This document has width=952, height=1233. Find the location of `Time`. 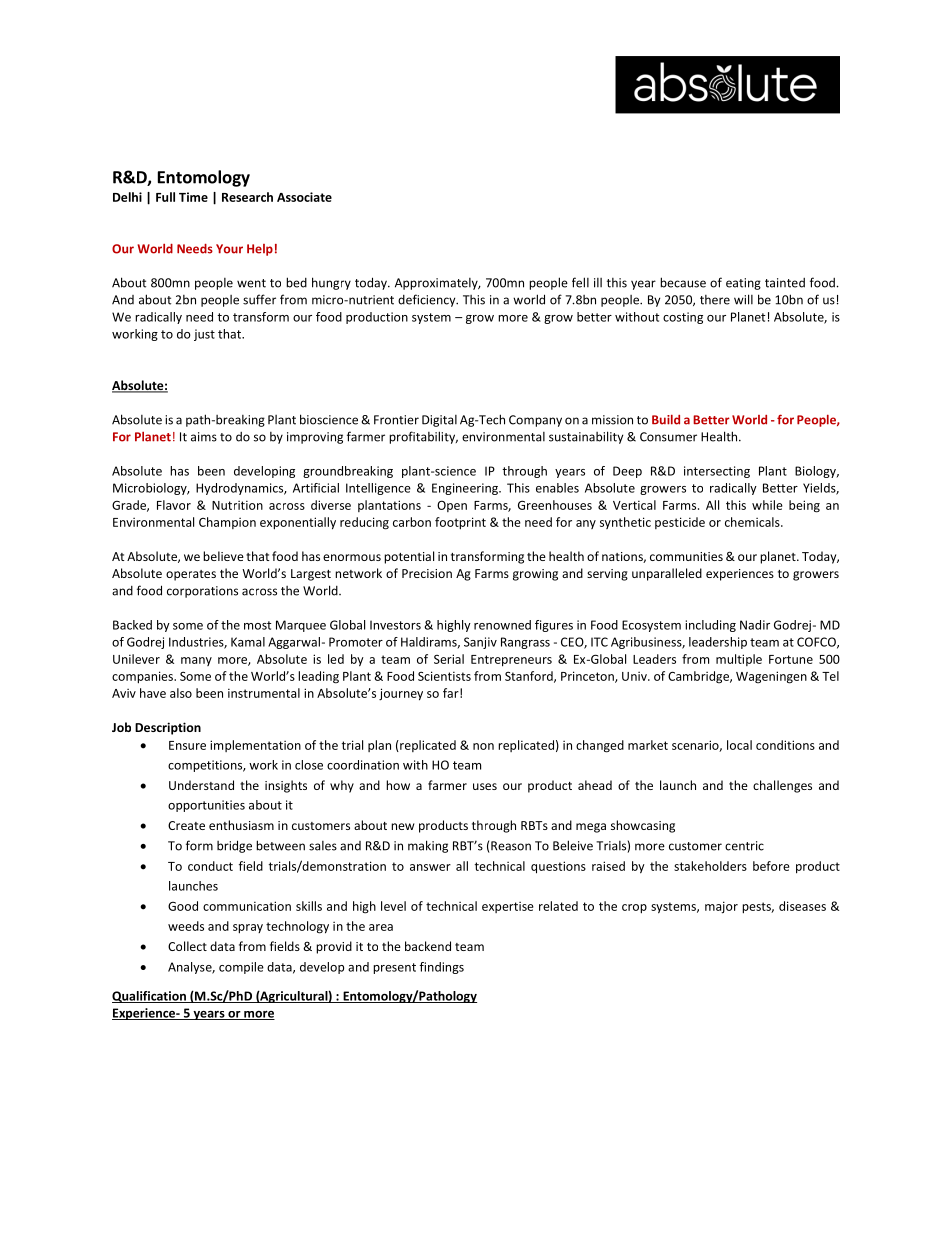

Time is located at coordinates (193, 197).
